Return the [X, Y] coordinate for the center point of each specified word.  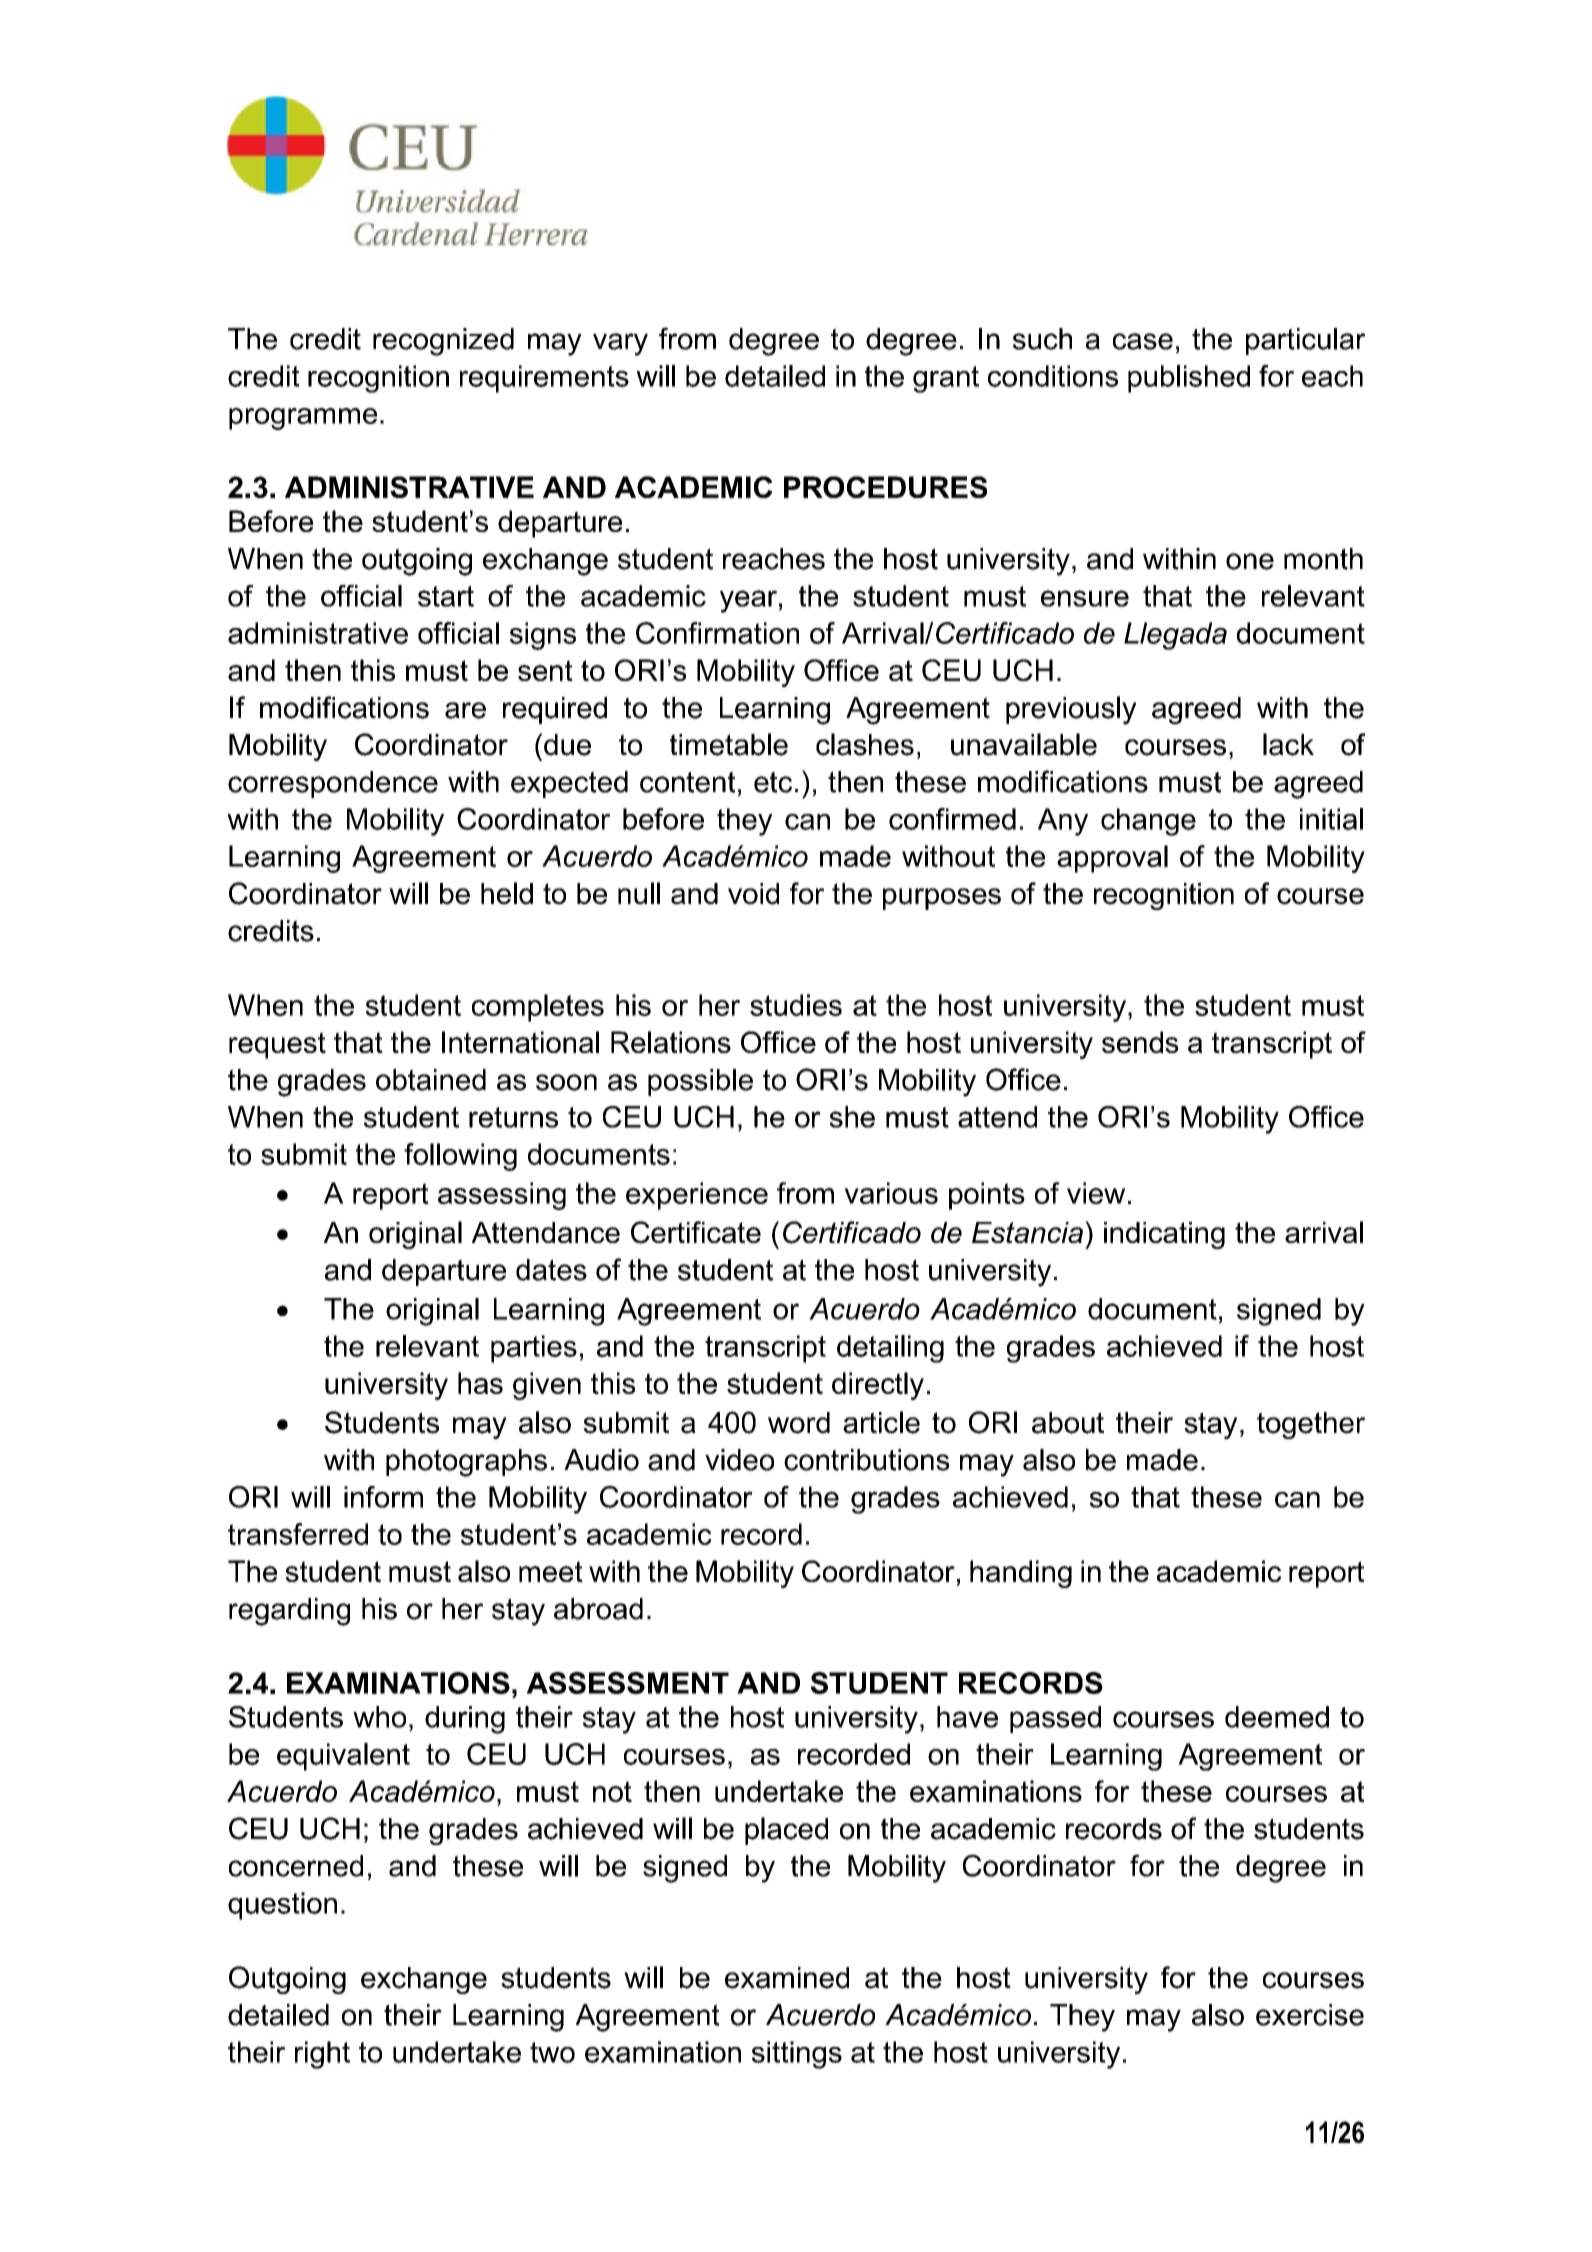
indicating [1164, 1235]
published [1189, 379]
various [891, 1193]
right [322, 2055]
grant [946, 379]
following [460, 1157]
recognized [443, 342]
